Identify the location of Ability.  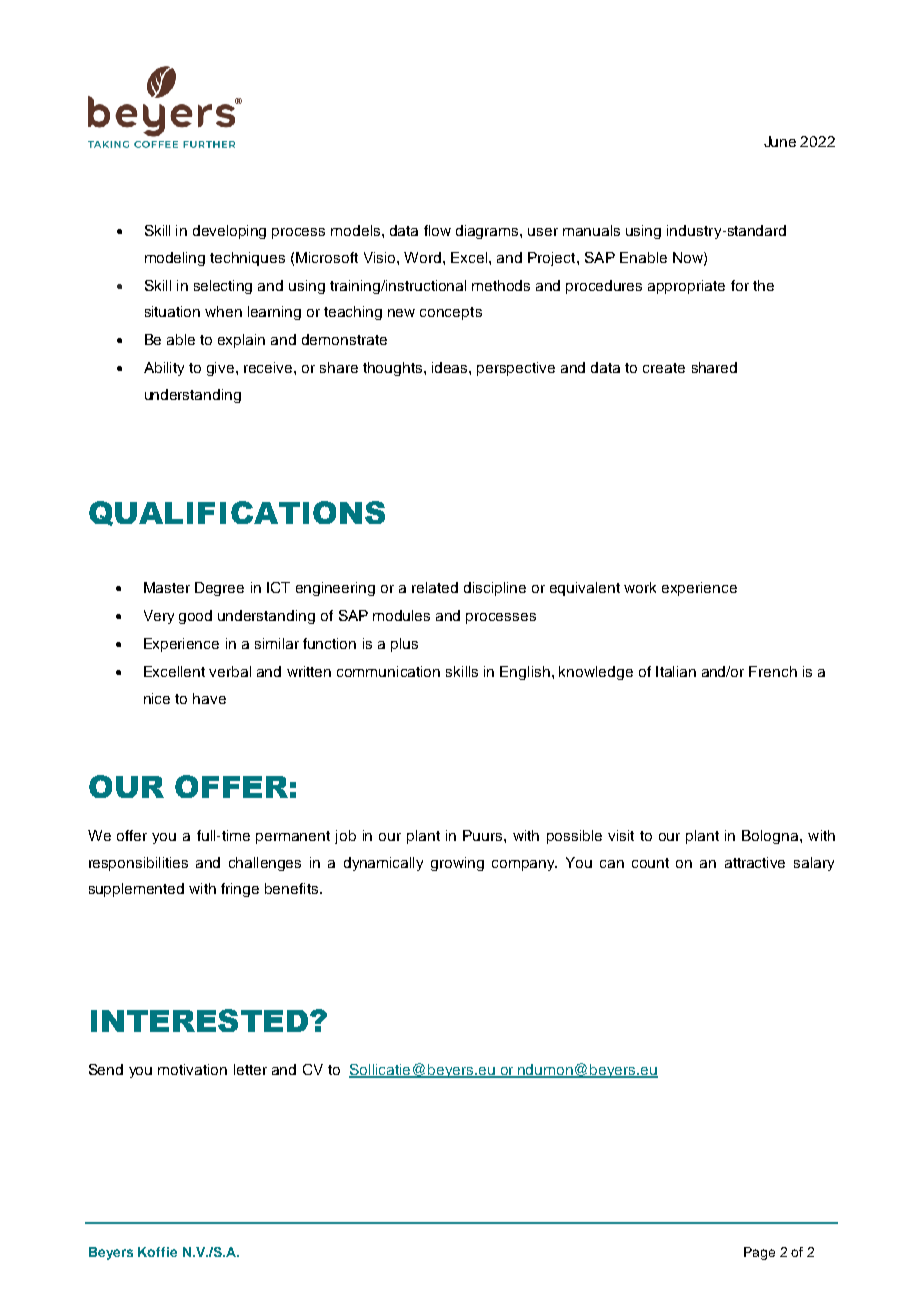
(164, 369).
